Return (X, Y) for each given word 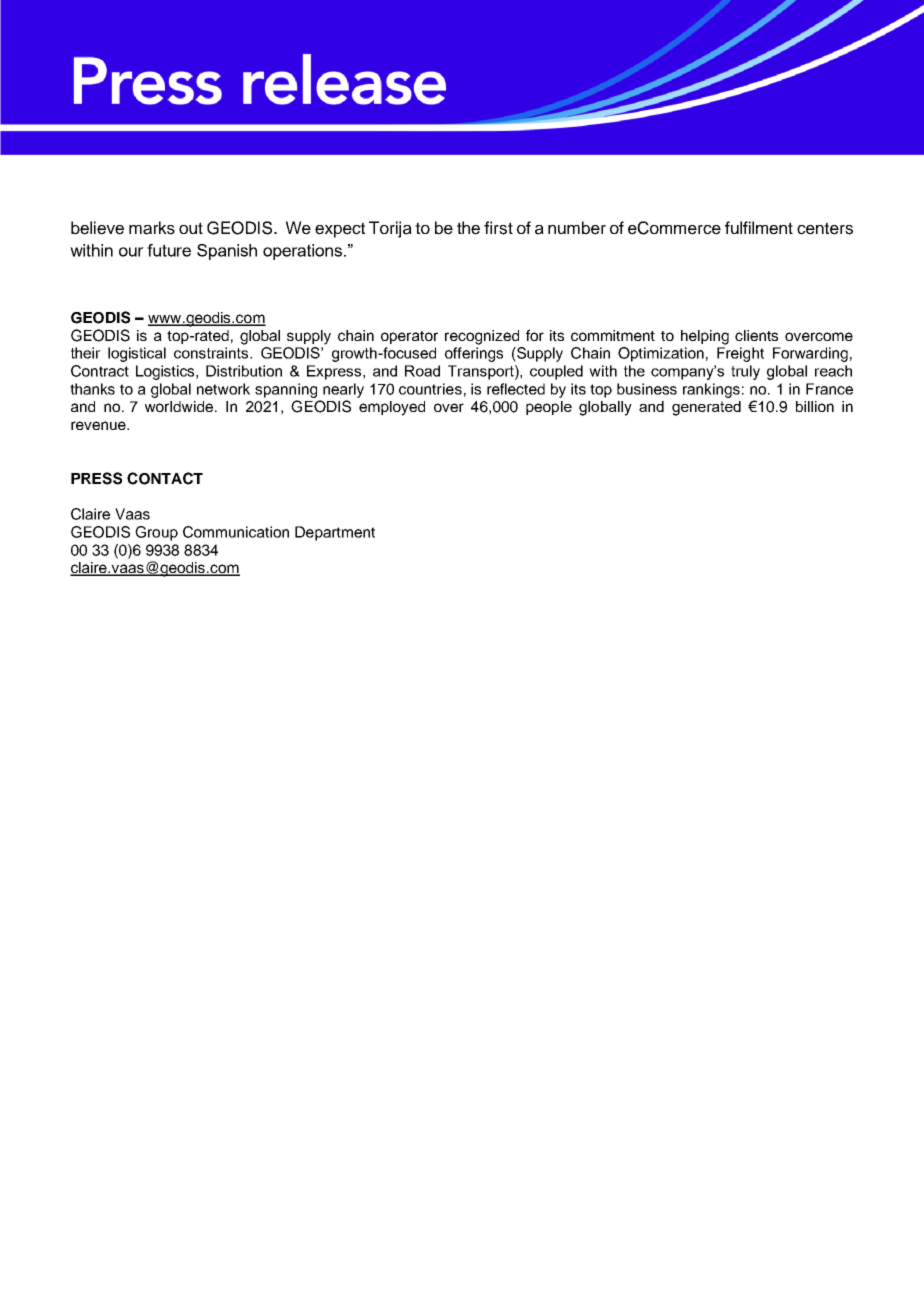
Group (156, 533)
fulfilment (759, 228)
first (498, 228)
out (191, 228)
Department (335, 533)
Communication (236, 532)
